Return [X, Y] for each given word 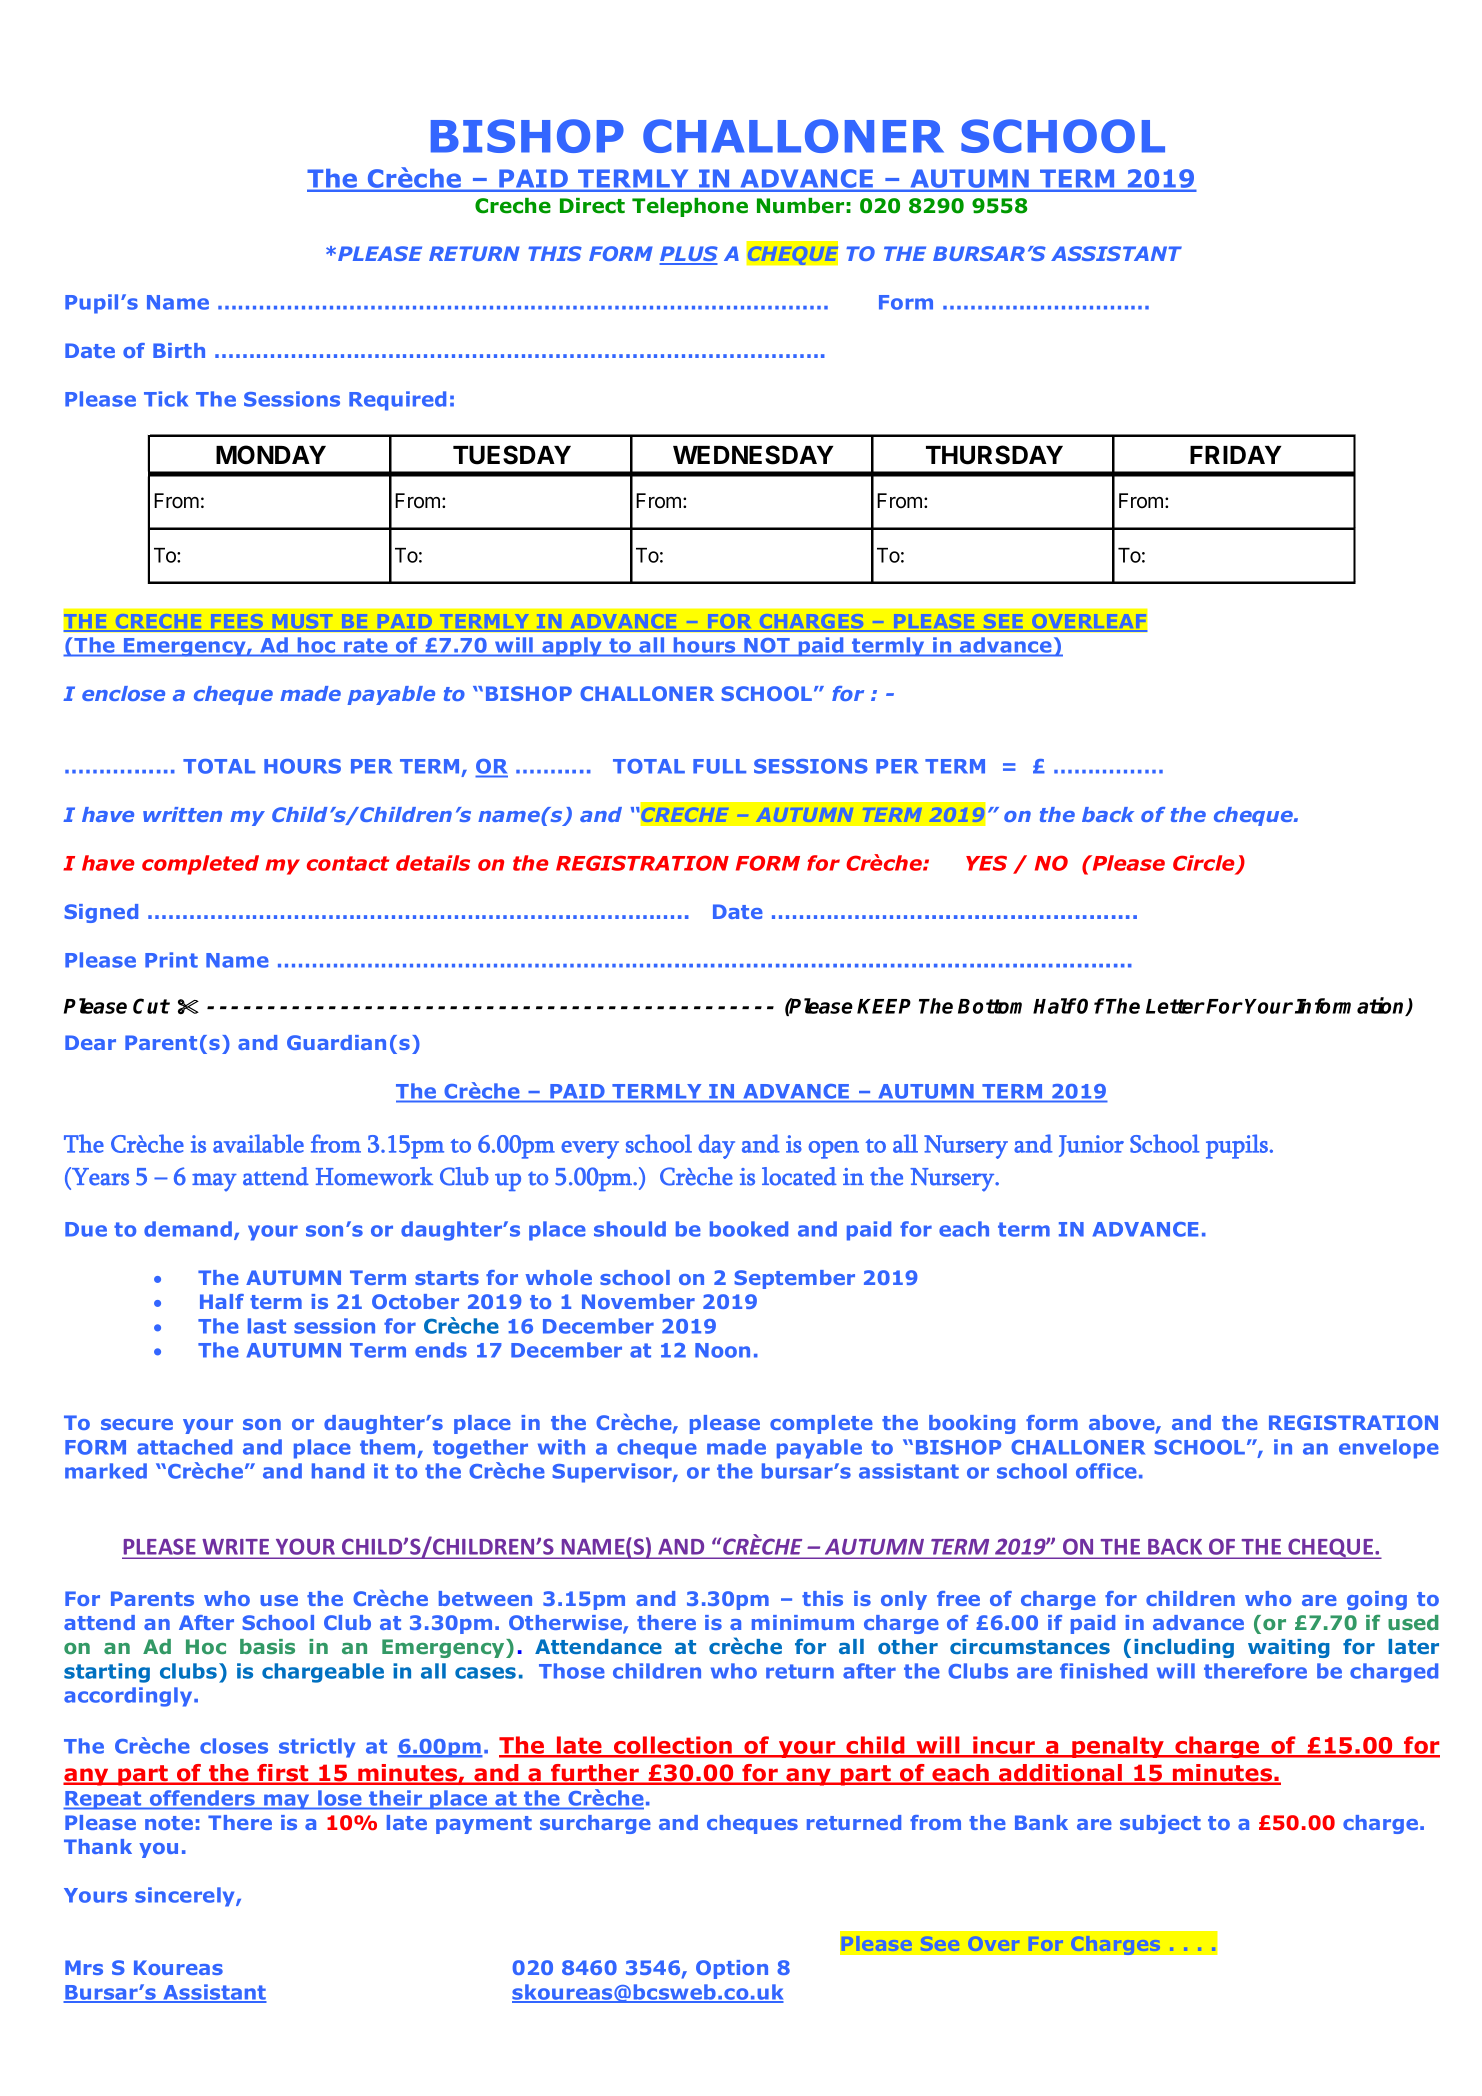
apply [572, 647]
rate [366, 647]
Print [171, 960]
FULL [719, 766]
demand [189, 1230]
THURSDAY [994, 455]
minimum [803, 1622]
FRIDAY [1235, 455]
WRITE [235, 1548]
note [169, 1823]
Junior [1091, 1146]
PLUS [688, 255]
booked [749, 1229]
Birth [179, 350]
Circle [1205, 864]
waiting [1289, 1648]
